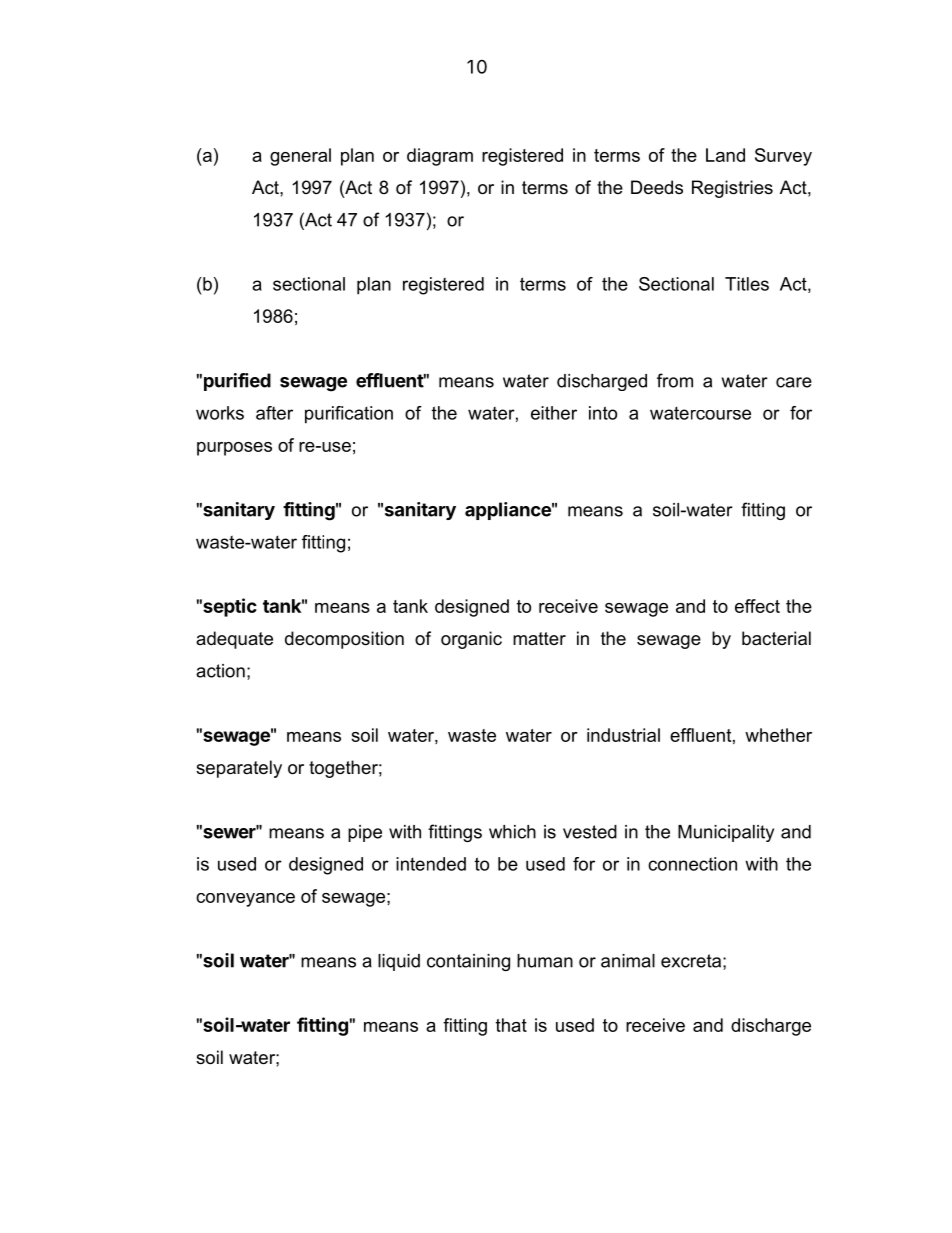  What do you see at coordinates (726, 833) in the page?
I see `Municipality` at bounding box center [726, 833].
